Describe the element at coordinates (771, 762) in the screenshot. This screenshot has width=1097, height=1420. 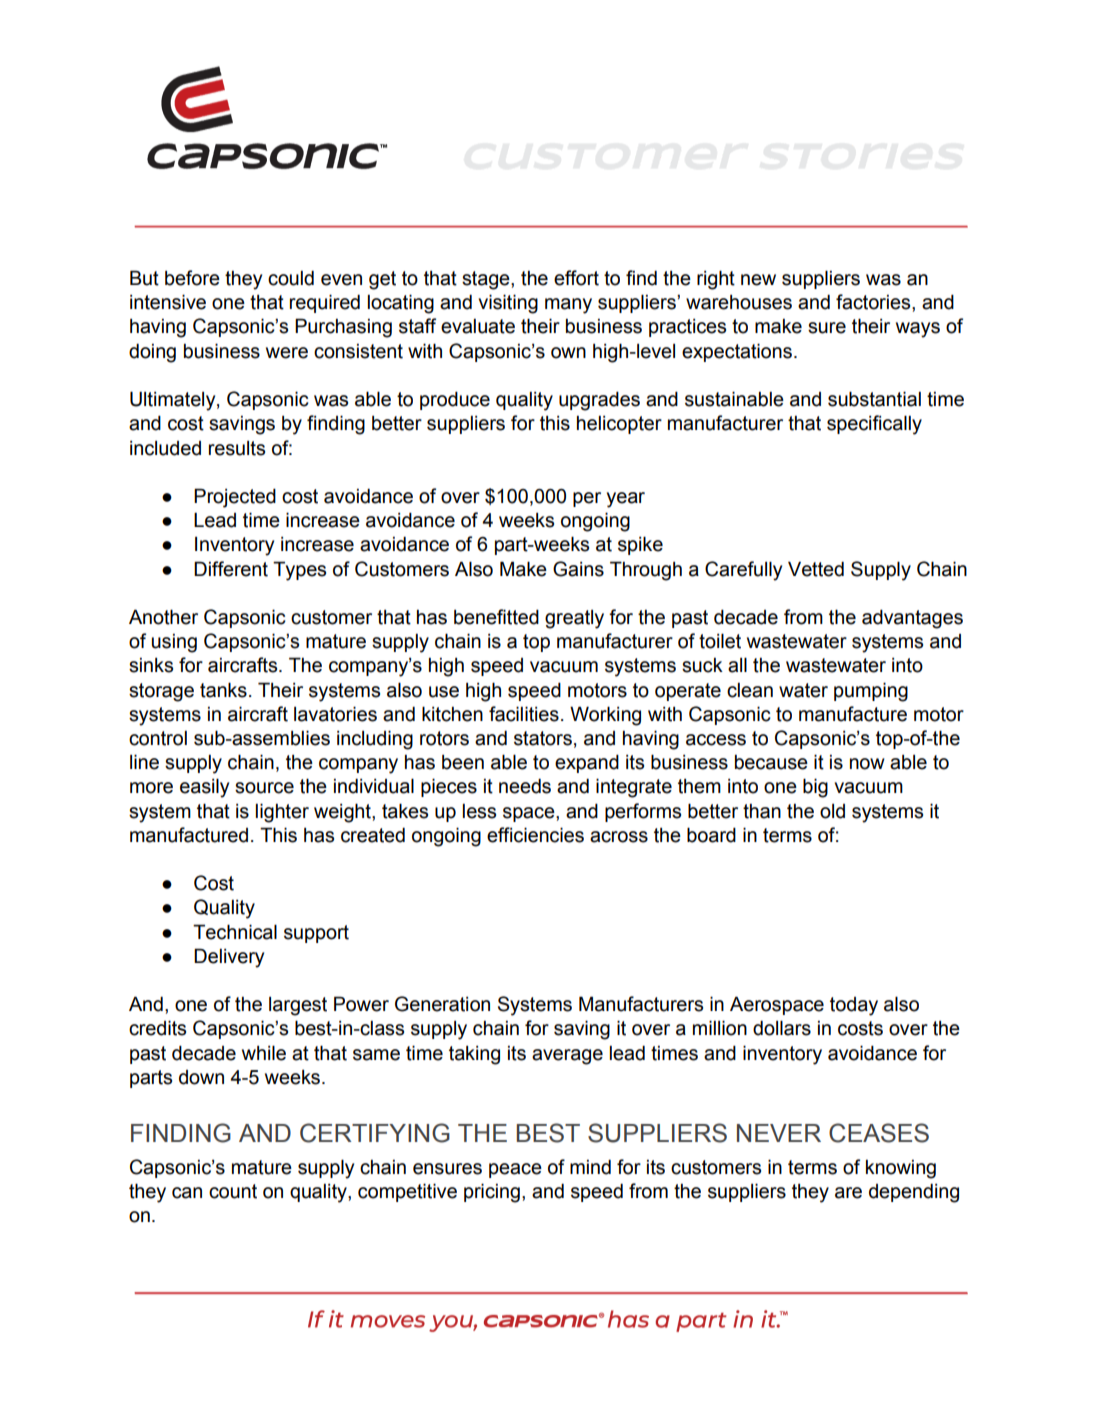
I see `because` at that location.
